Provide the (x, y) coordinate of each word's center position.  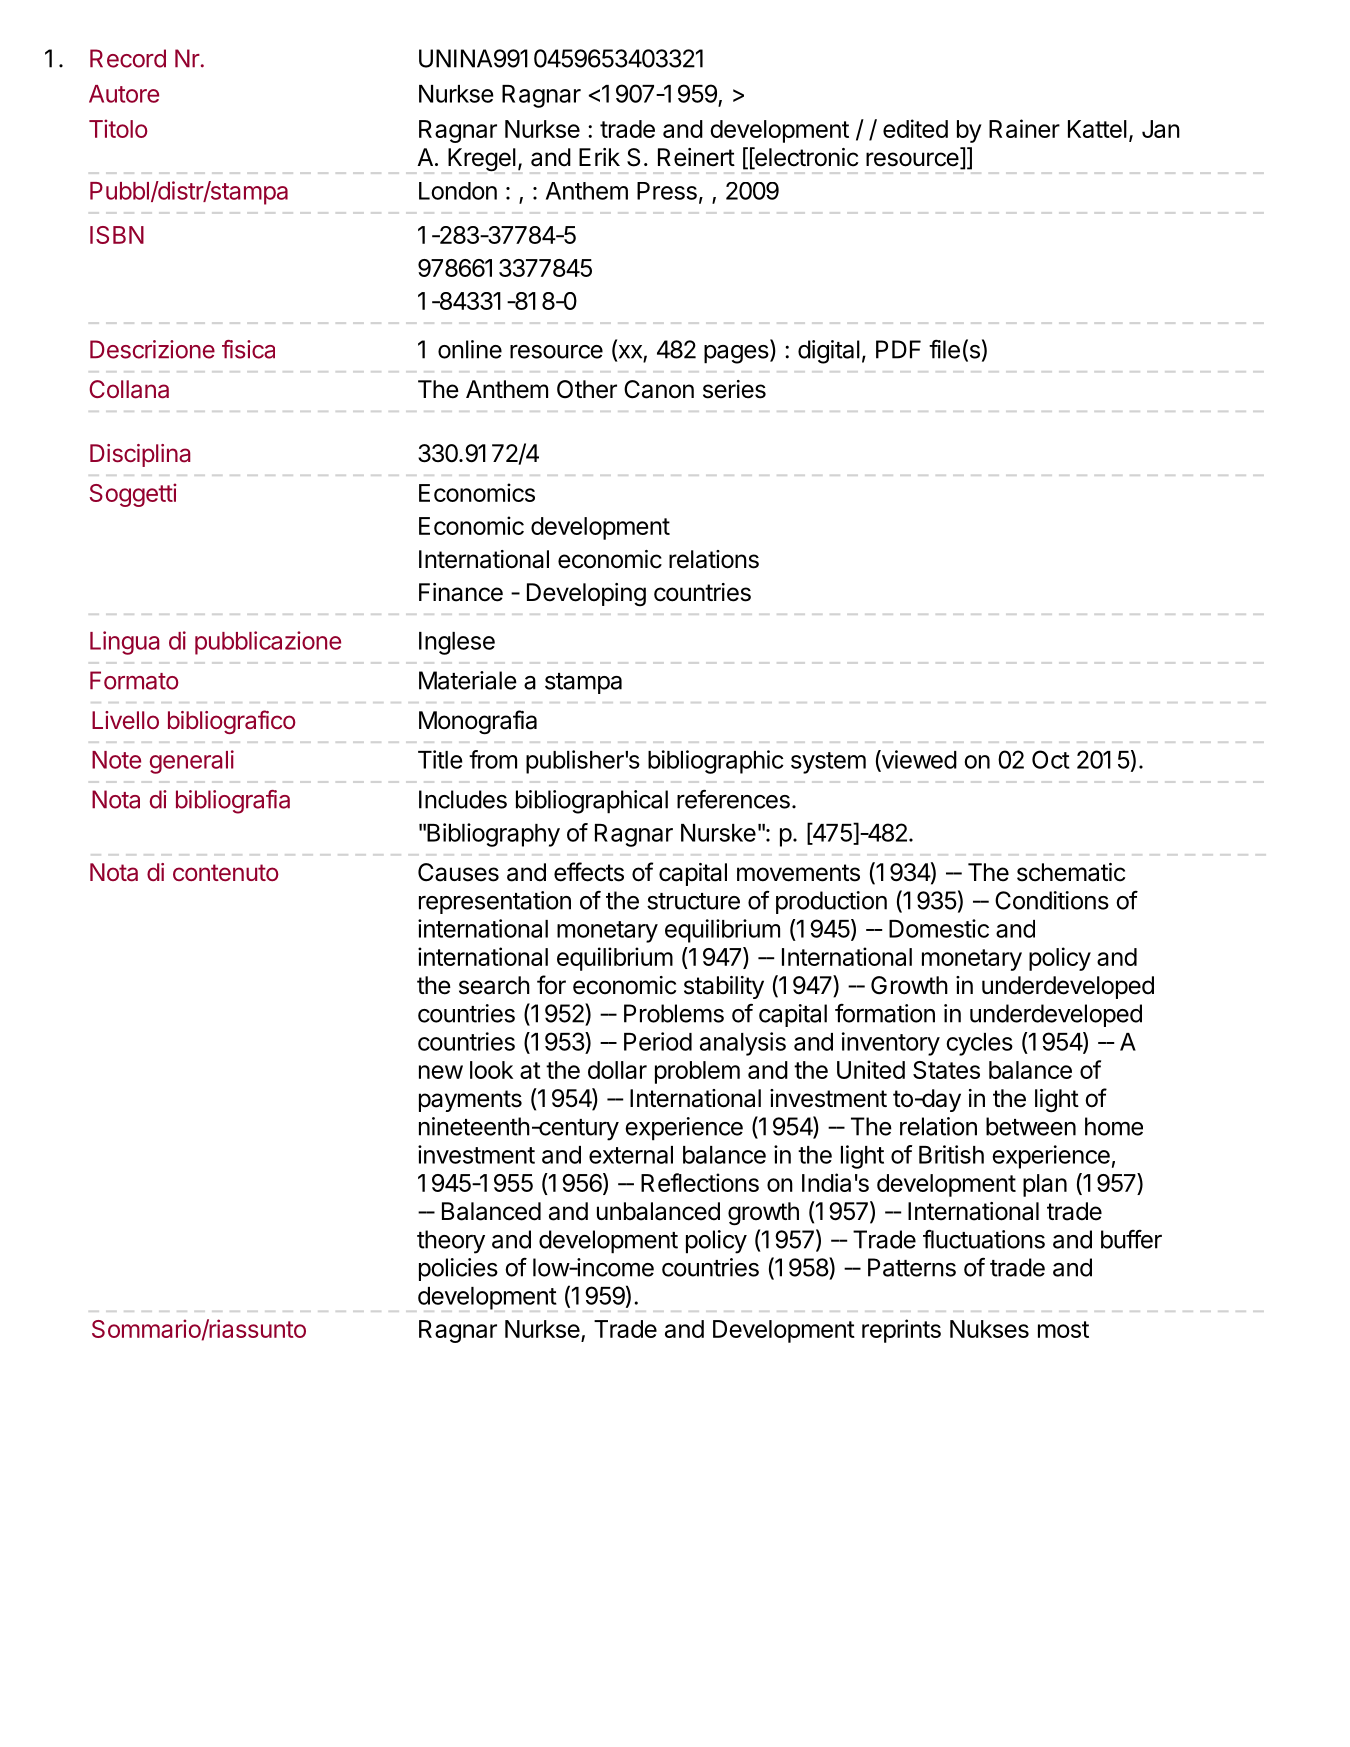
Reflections (700, 1182)
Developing (586, 594)
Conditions (1052, 900)
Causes (458, 872)
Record (128, 58)
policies (458, 1269)
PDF (898, 349)
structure (693, 901)
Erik (599, 157)
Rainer (1024, 128)
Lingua (124, 643)
